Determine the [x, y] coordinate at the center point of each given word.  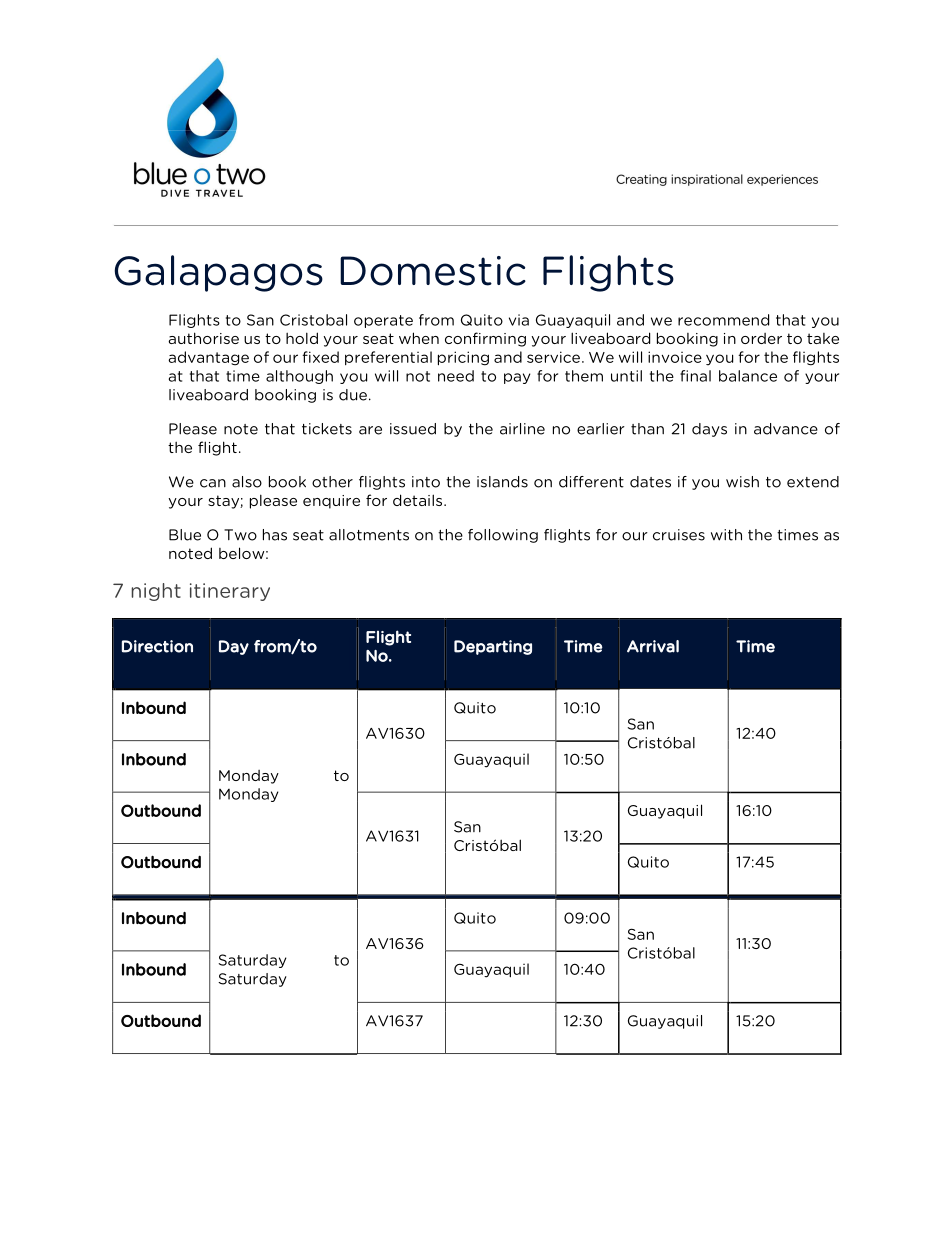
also [247, 482]
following [503, 536]
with [726, 535]
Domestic [433, 271]
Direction [157, 646]
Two [240, 535]
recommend [723, 320]
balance [748, 376]
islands [502, 482]
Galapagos [218, 273]
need [456, 376]
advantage [208, 358]
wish [742, 482]
